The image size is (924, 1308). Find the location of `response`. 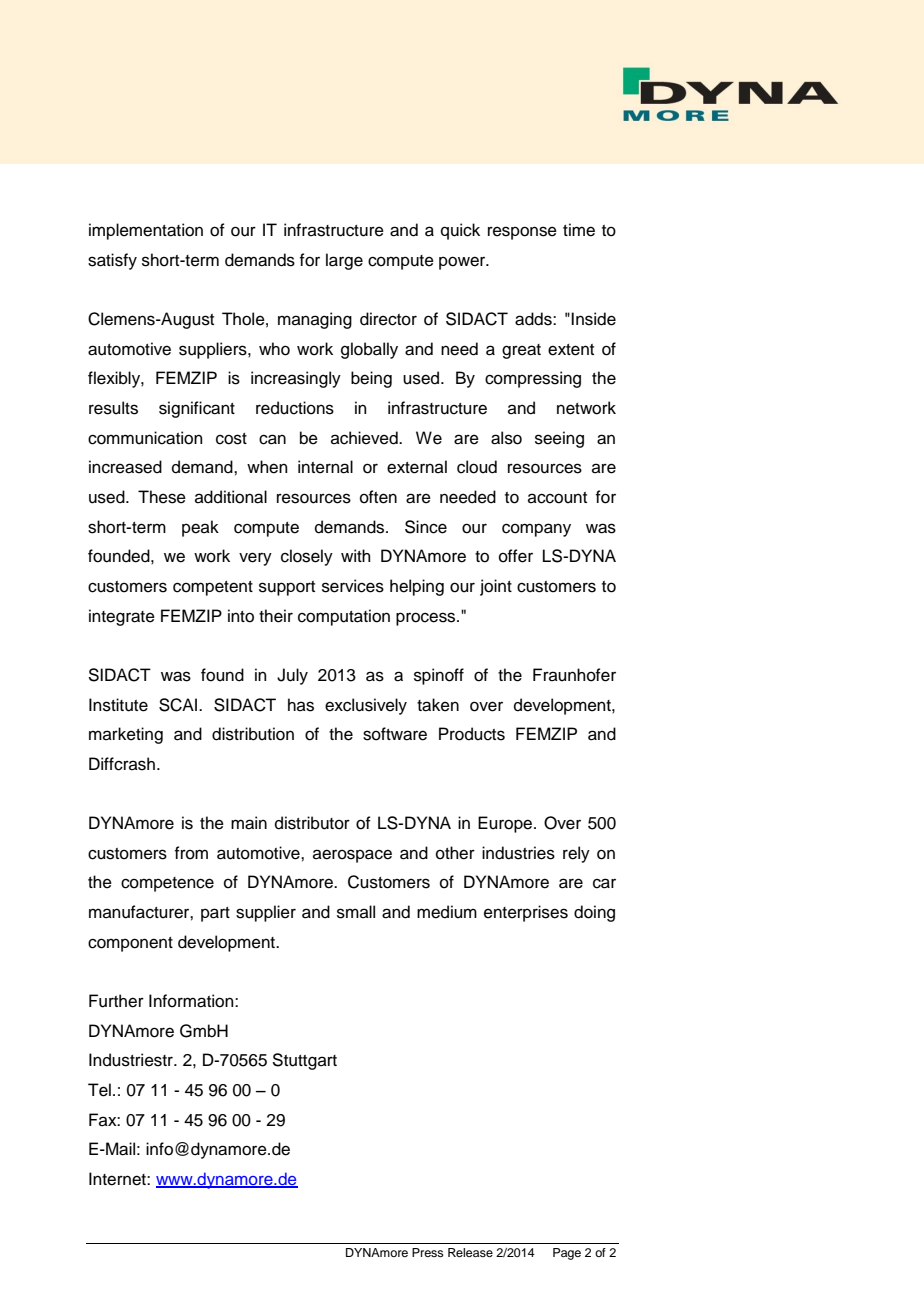

response is located at coordinates (522, 233).
